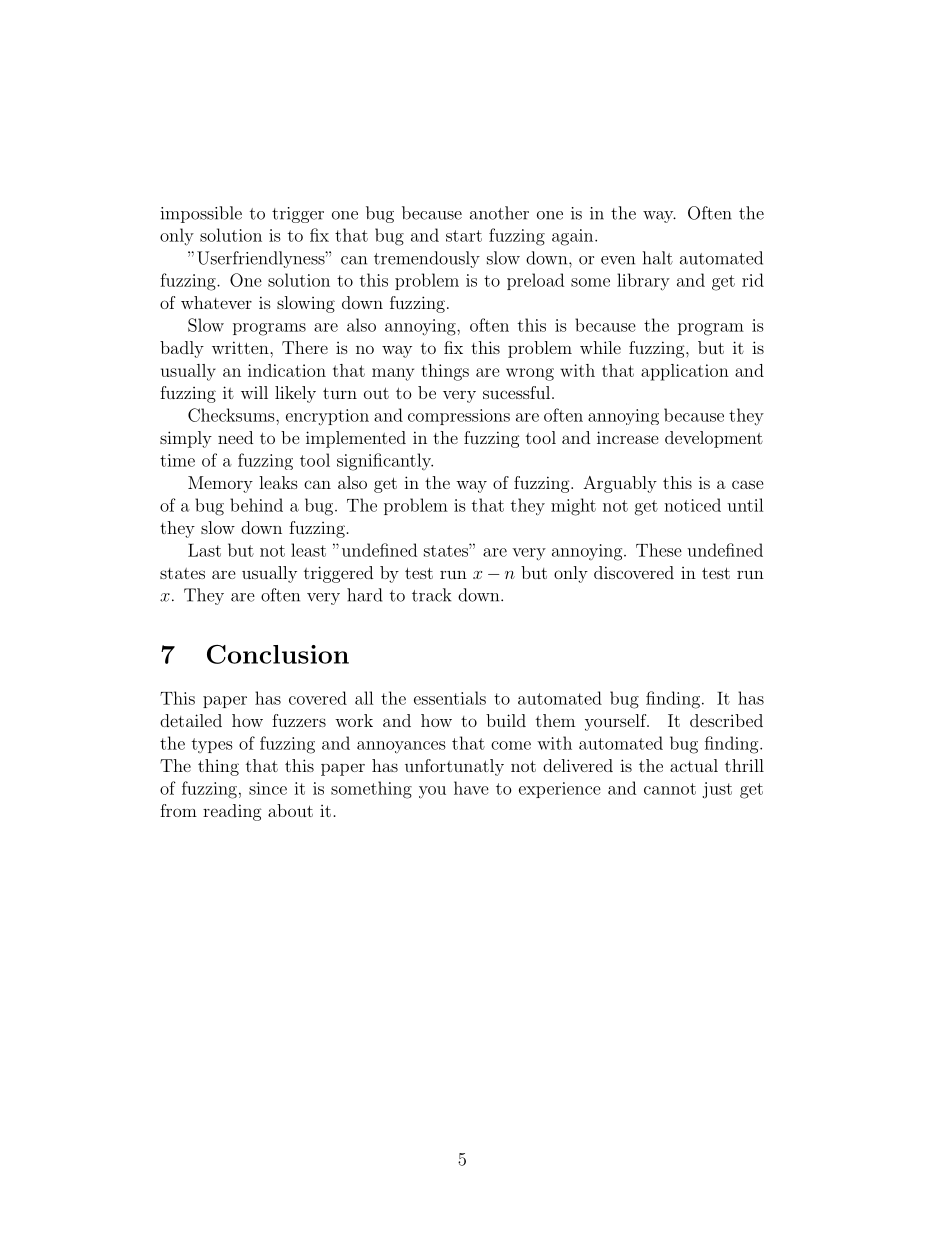 The image size is (952, 1233). What do you see at coordinates (278, 654) in the screenshot?
I see `Conclusion` at bounding box center [278, 654].
